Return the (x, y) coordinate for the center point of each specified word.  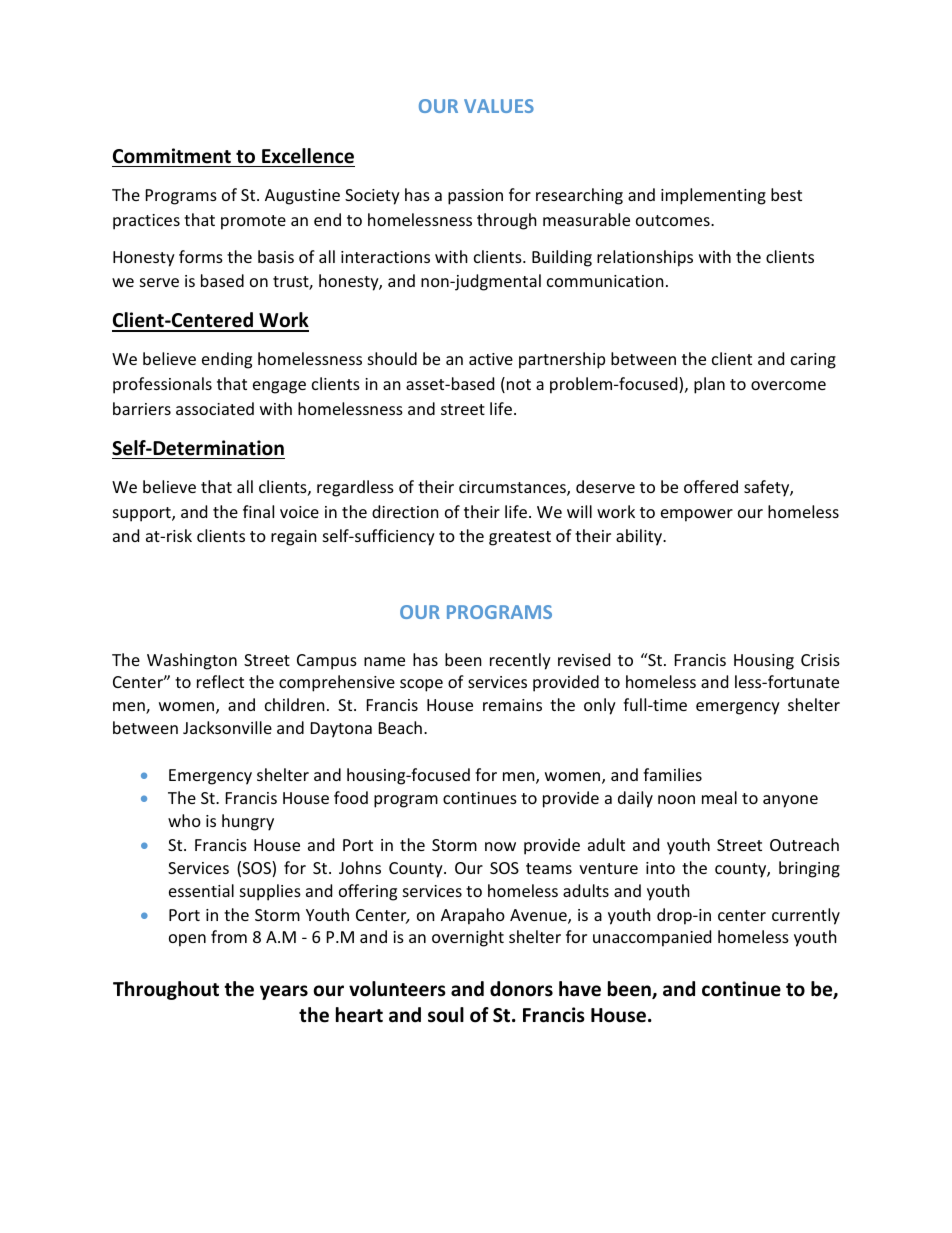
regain (294, 538)
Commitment (172, 156)
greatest (520, 538)
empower (697, 515)
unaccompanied (652, 938)
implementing (713, 196)
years (284, 992)
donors (521, 989)
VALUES (499, 106)
